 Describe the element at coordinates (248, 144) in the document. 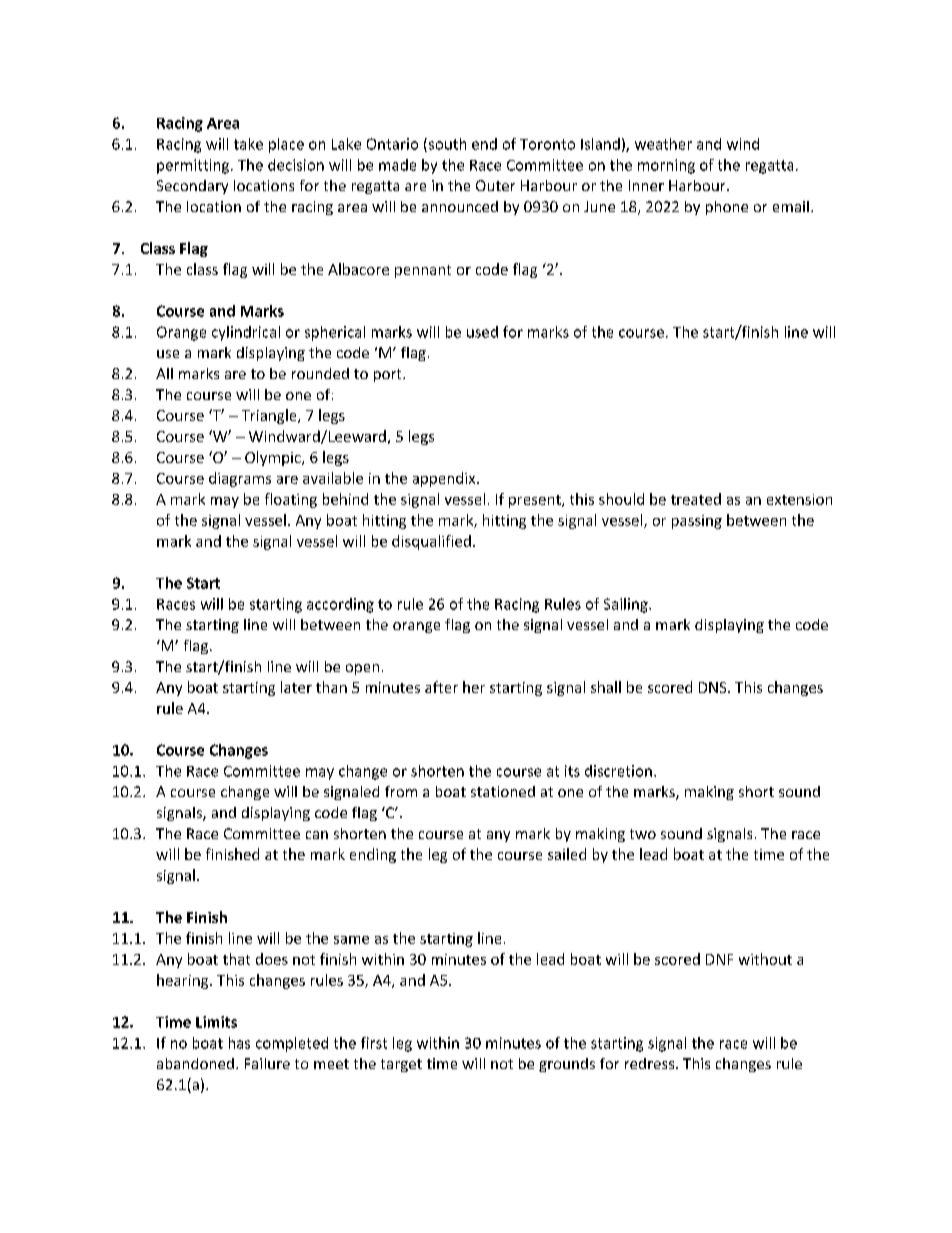

I see `take` at that location.
